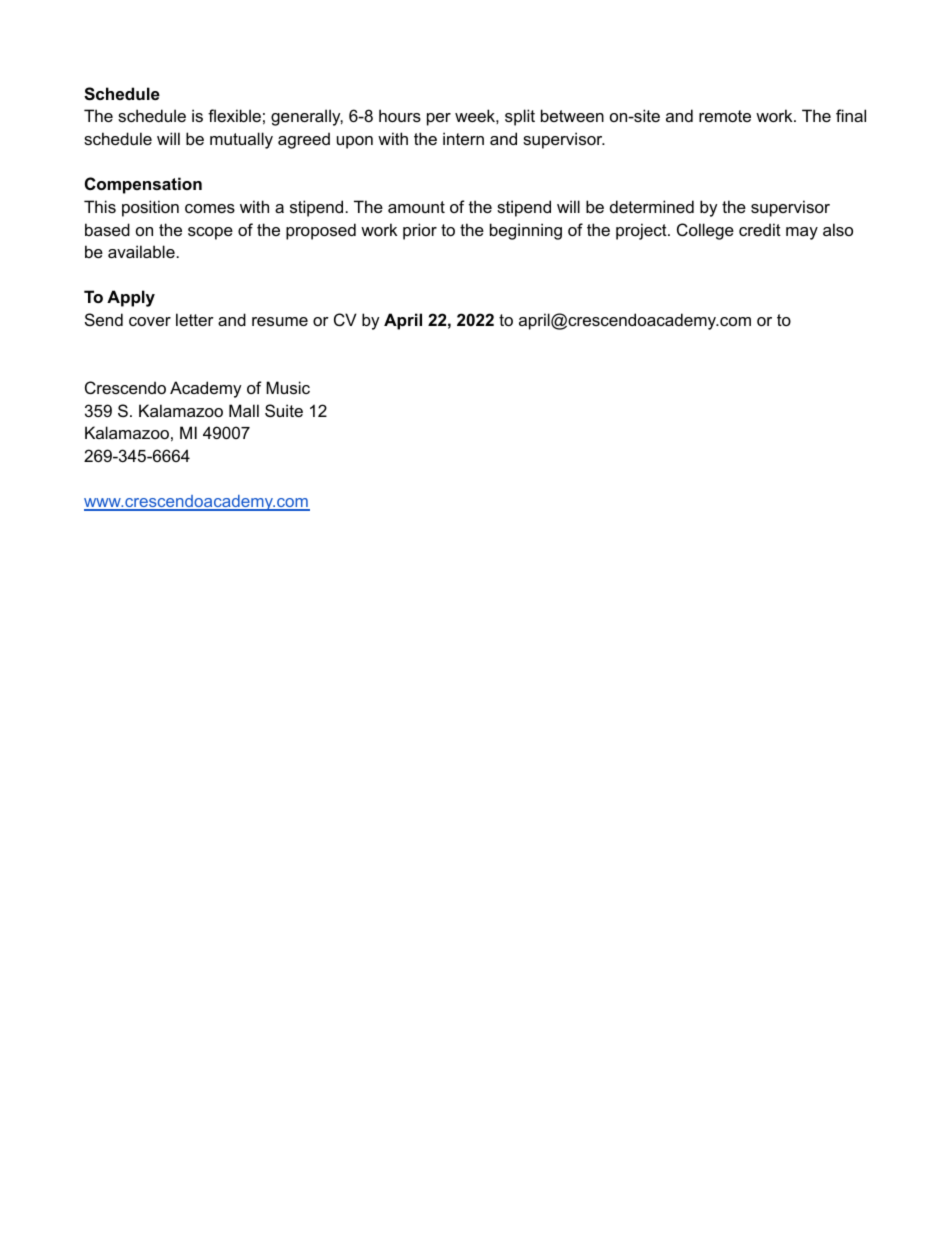 This screenshot has width=952, height=1233. Describe the element at coordinates (760, 229) in the screenshot. I see `credit` at that location.
